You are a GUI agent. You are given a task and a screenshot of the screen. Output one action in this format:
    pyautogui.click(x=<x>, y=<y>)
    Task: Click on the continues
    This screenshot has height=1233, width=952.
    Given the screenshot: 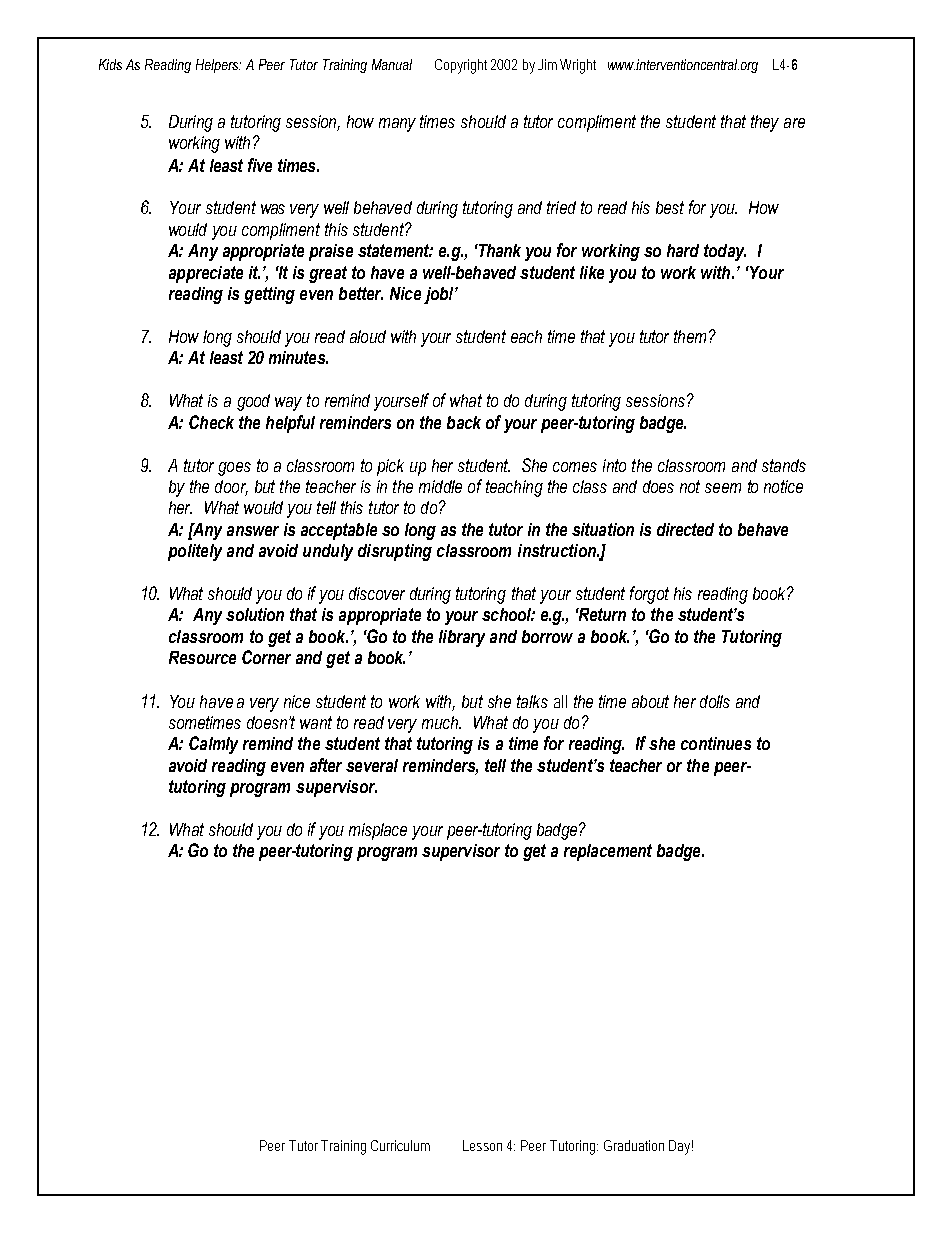 What is the action you would take?
    pyautogui.click(x=716, y=743)
